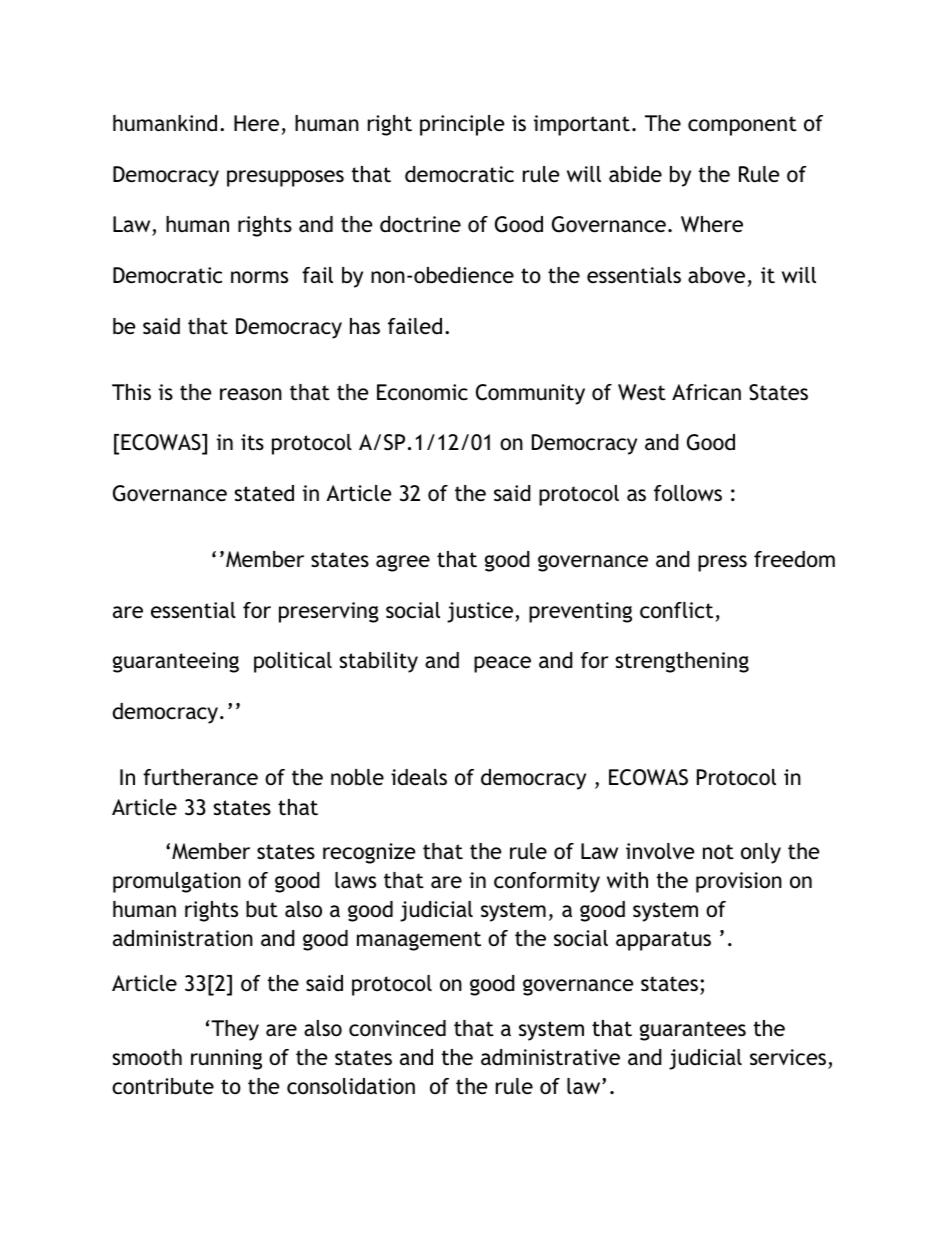 The height and width of the screenshot is (1233, 952). I want to click on ideals, so click(419, 777).
